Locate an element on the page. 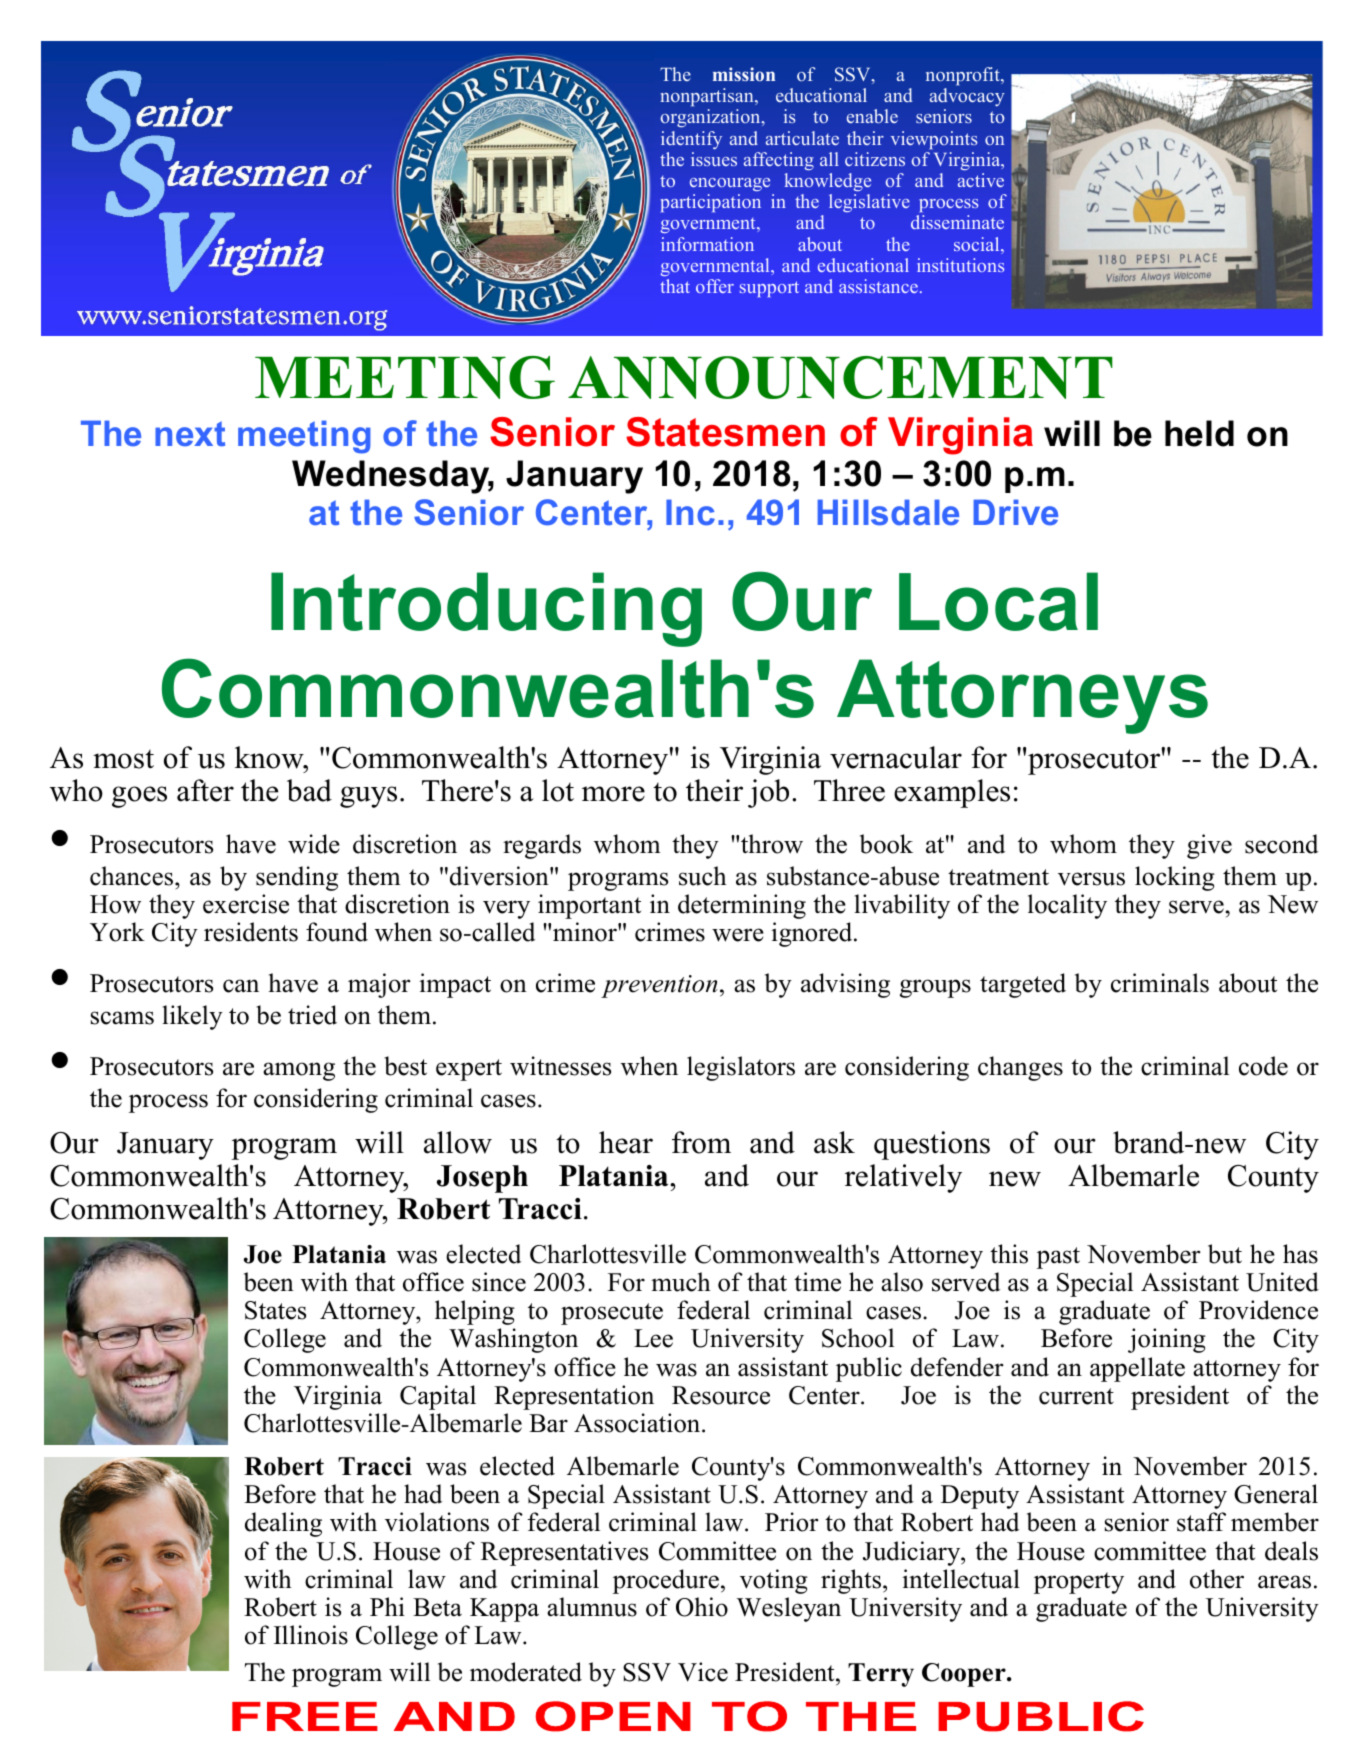 The width and height of the page is (1362, 1763). other is located at coordinates (1217, 1579).
